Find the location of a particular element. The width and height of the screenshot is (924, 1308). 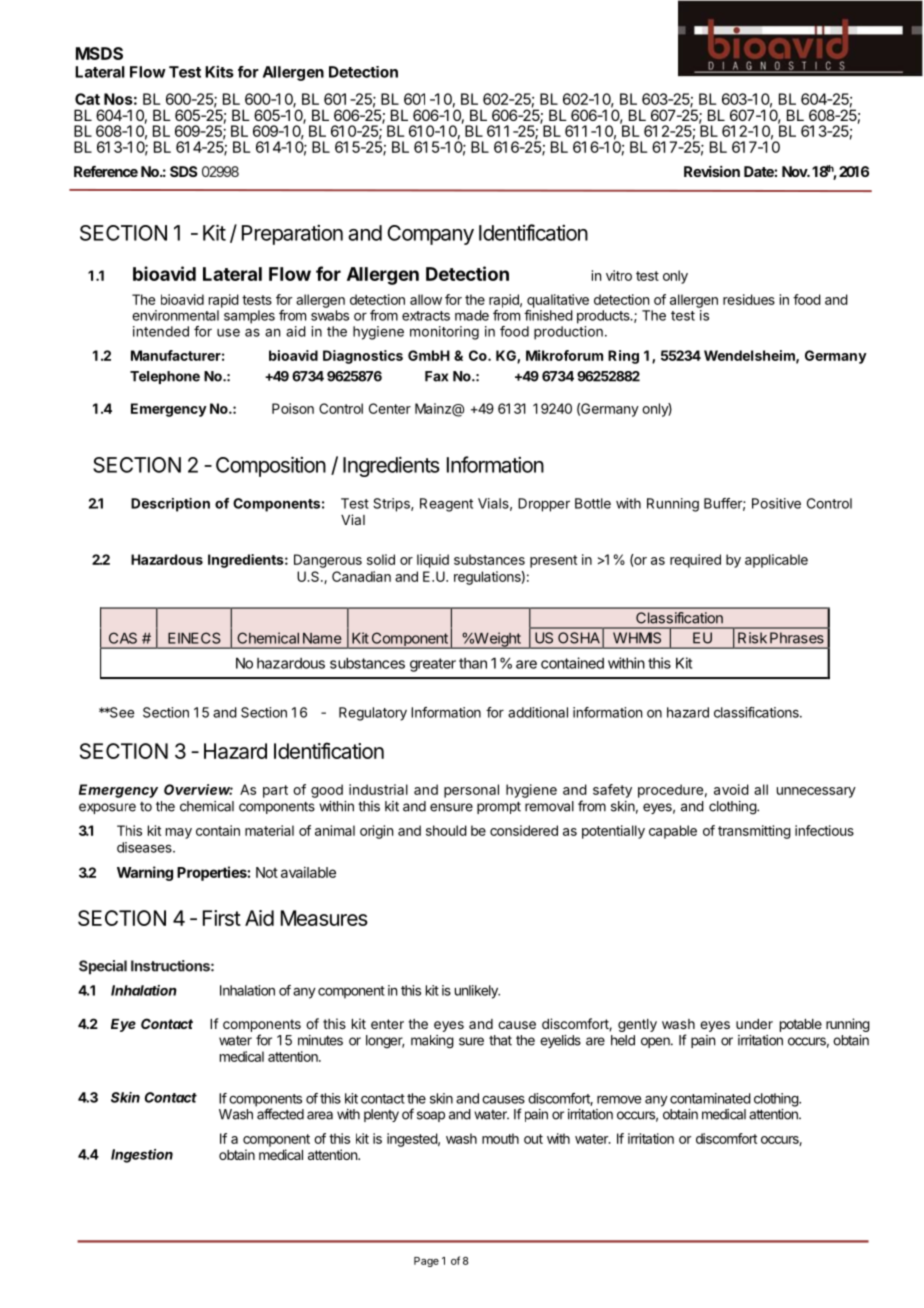

Company is located at coordinates (430, 235).
